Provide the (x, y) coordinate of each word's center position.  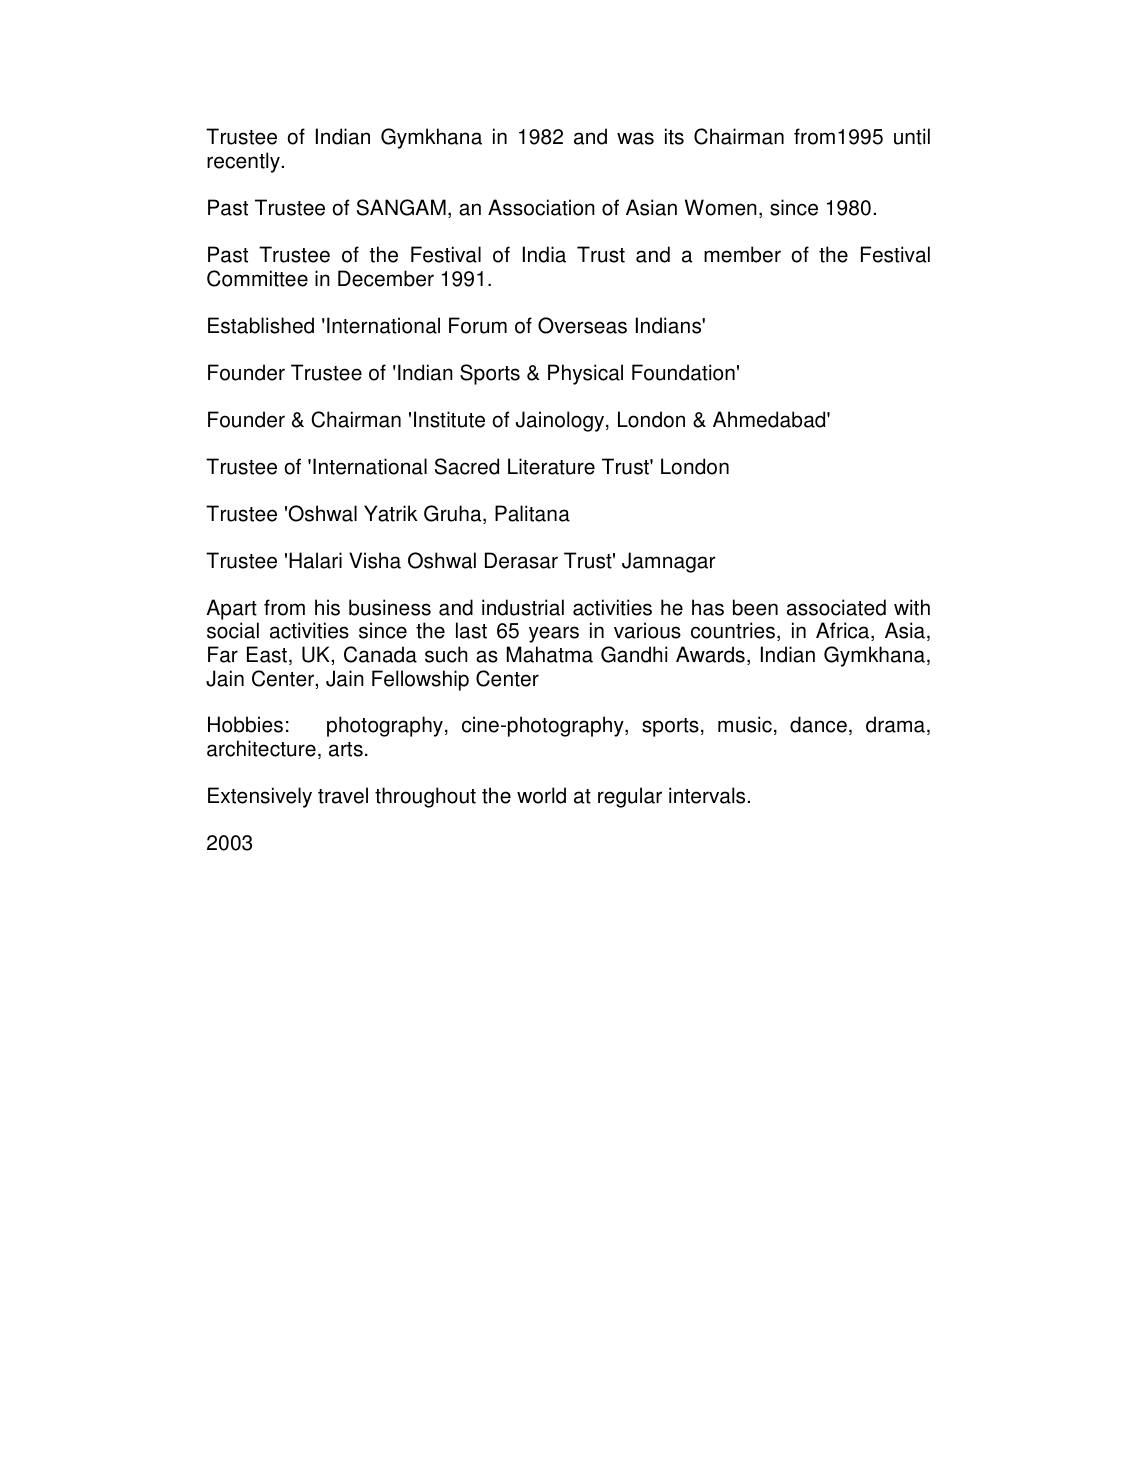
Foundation (683, 372)
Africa (844, 631)
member (742, 254)
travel (343, 795)
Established (261, 325)
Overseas (582, 325)
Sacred (467, 466)
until (912, 136)
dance (818, 724)
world (541, 795)
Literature (551, 466)
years (554, 634)
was (635, 138)
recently (243, 162)
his (327, 607)
